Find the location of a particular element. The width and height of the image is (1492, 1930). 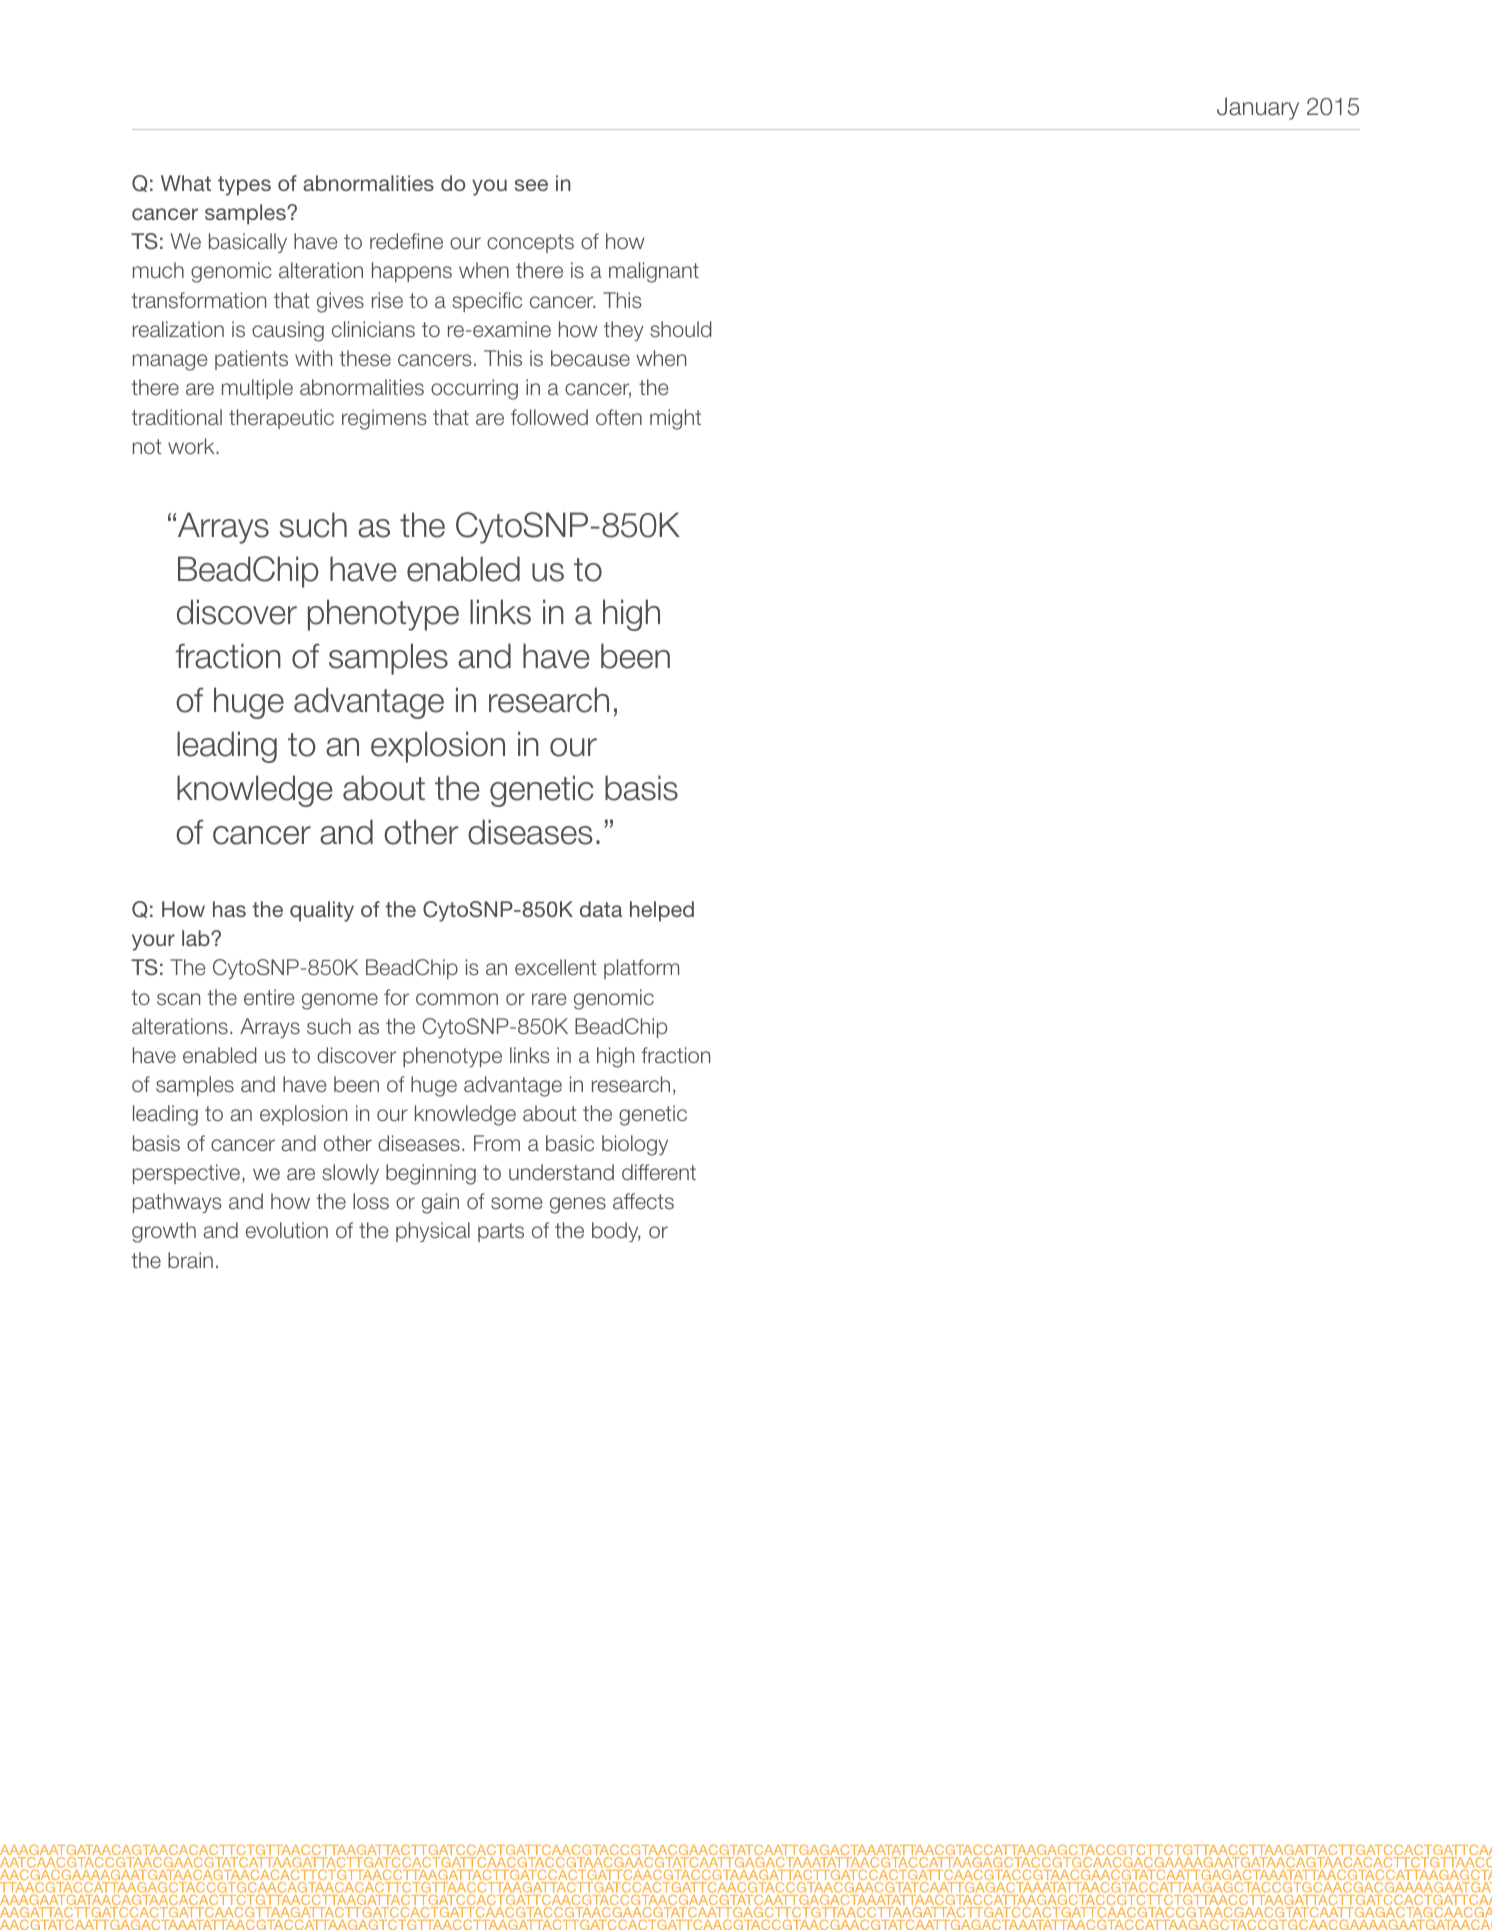

has is located at coordinates (229, 909).
